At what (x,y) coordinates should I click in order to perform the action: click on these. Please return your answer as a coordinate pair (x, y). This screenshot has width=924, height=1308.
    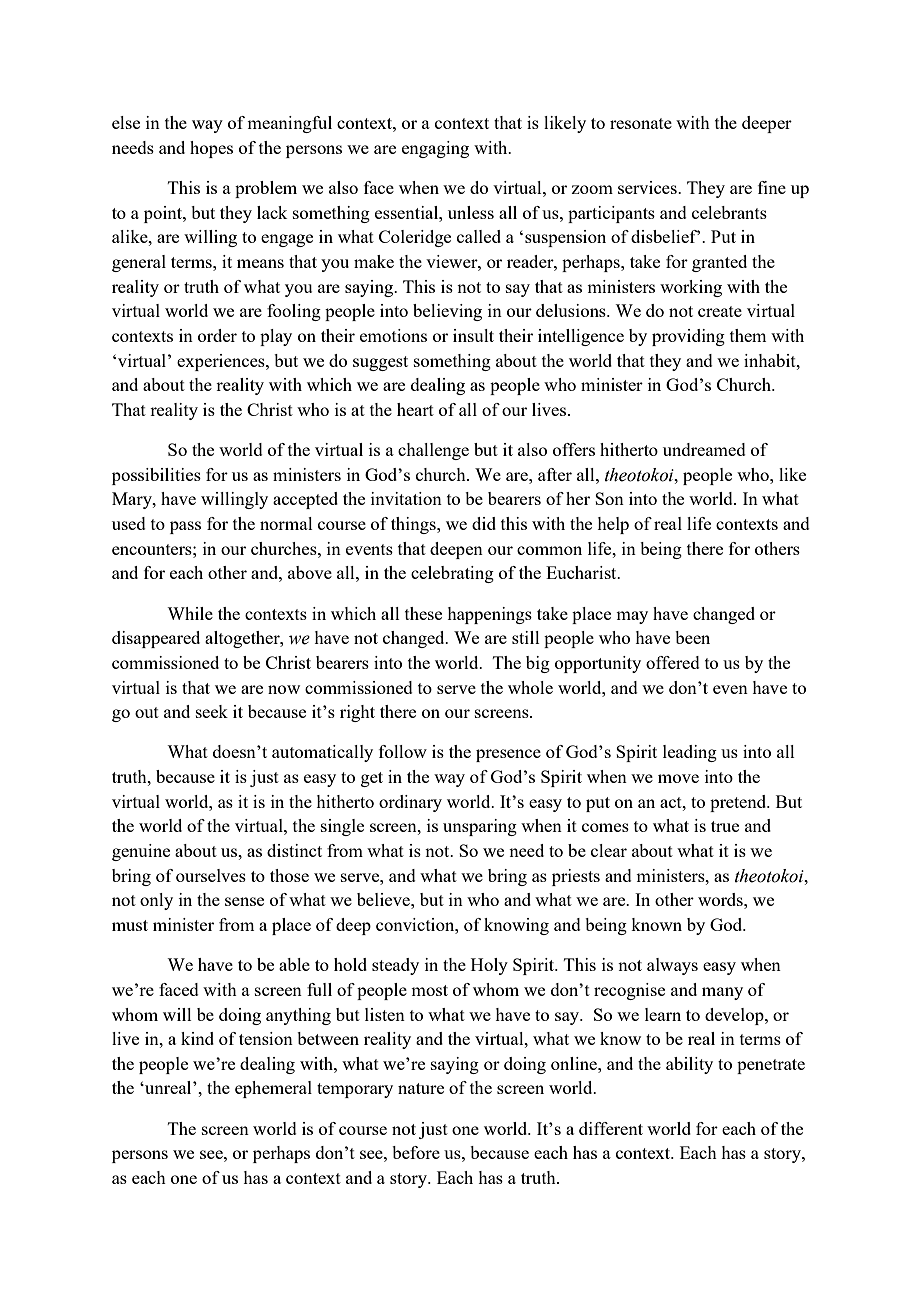
    Looking at the image, I should click on (423, 613).
